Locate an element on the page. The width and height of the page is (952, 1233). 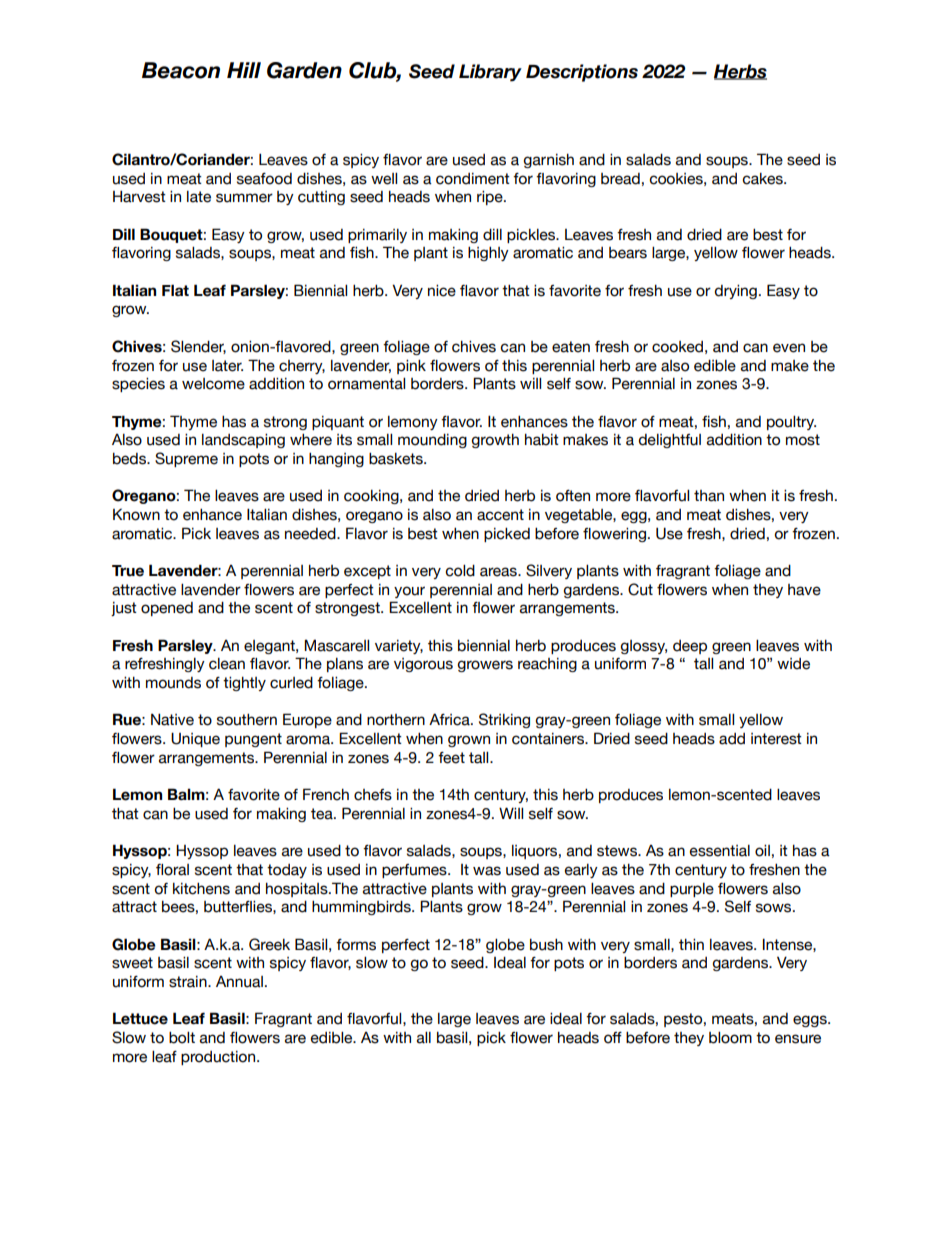
Unique is located at coordinates (195, 739).
